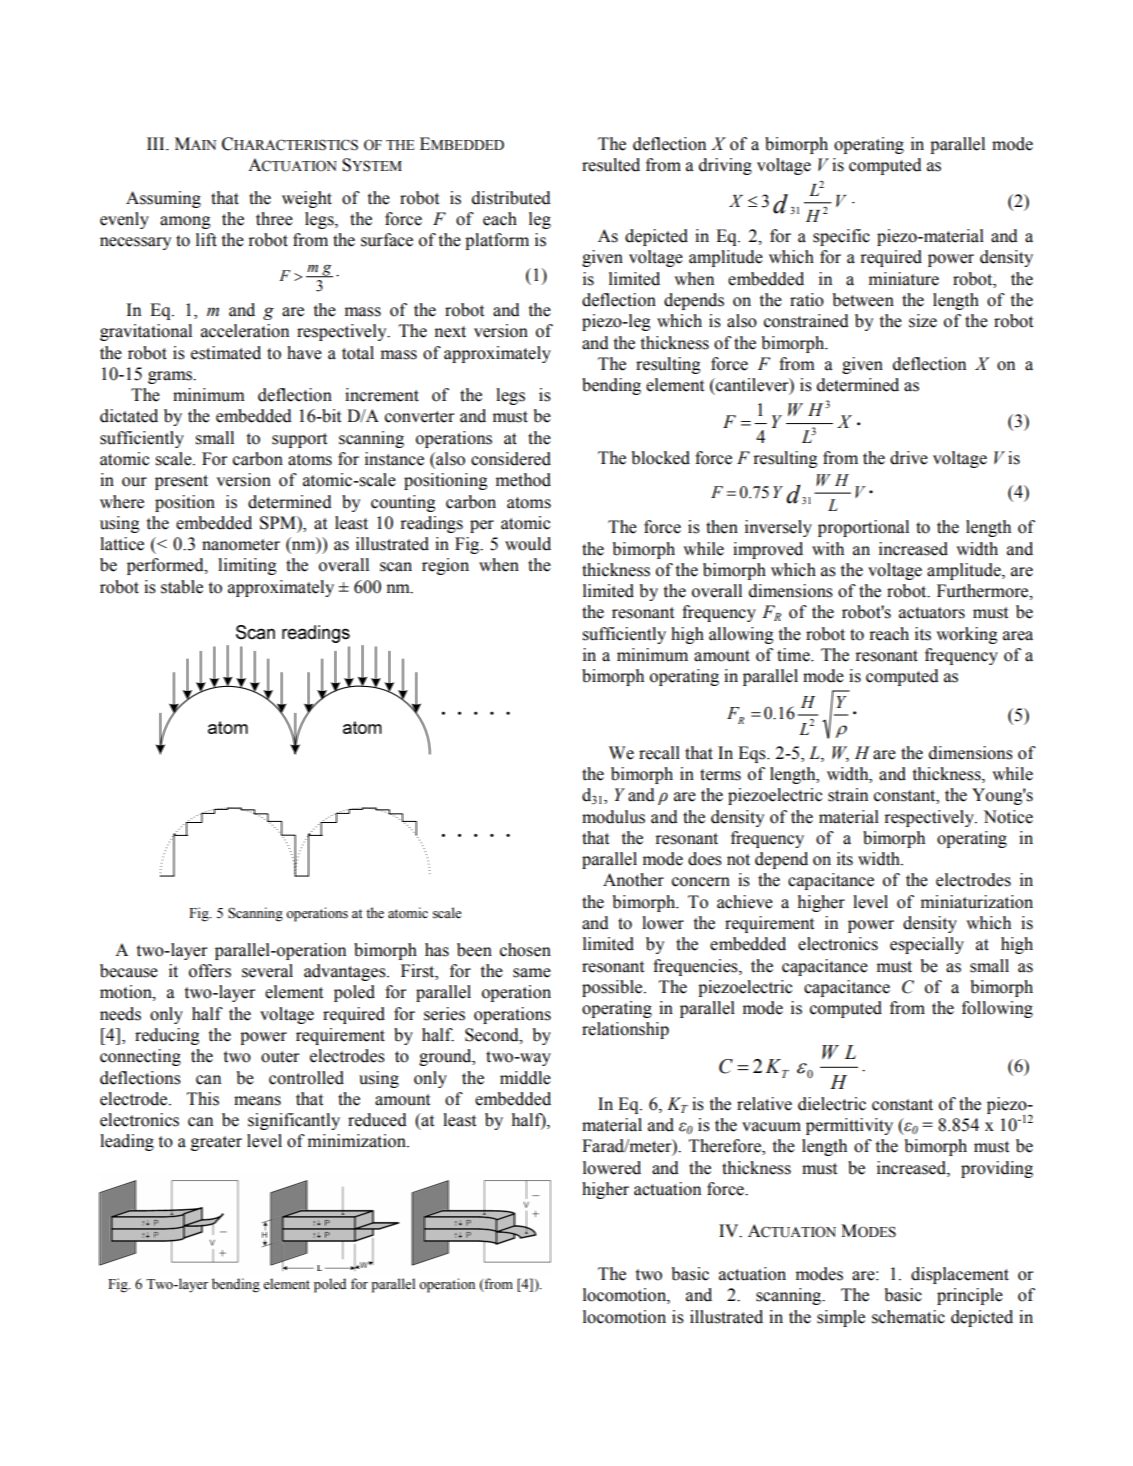 The width and height of the image is (1133, 1466). What do you see at coordinates (528, 544) in the image?
I see `would` at bounding box center [528, 544].
